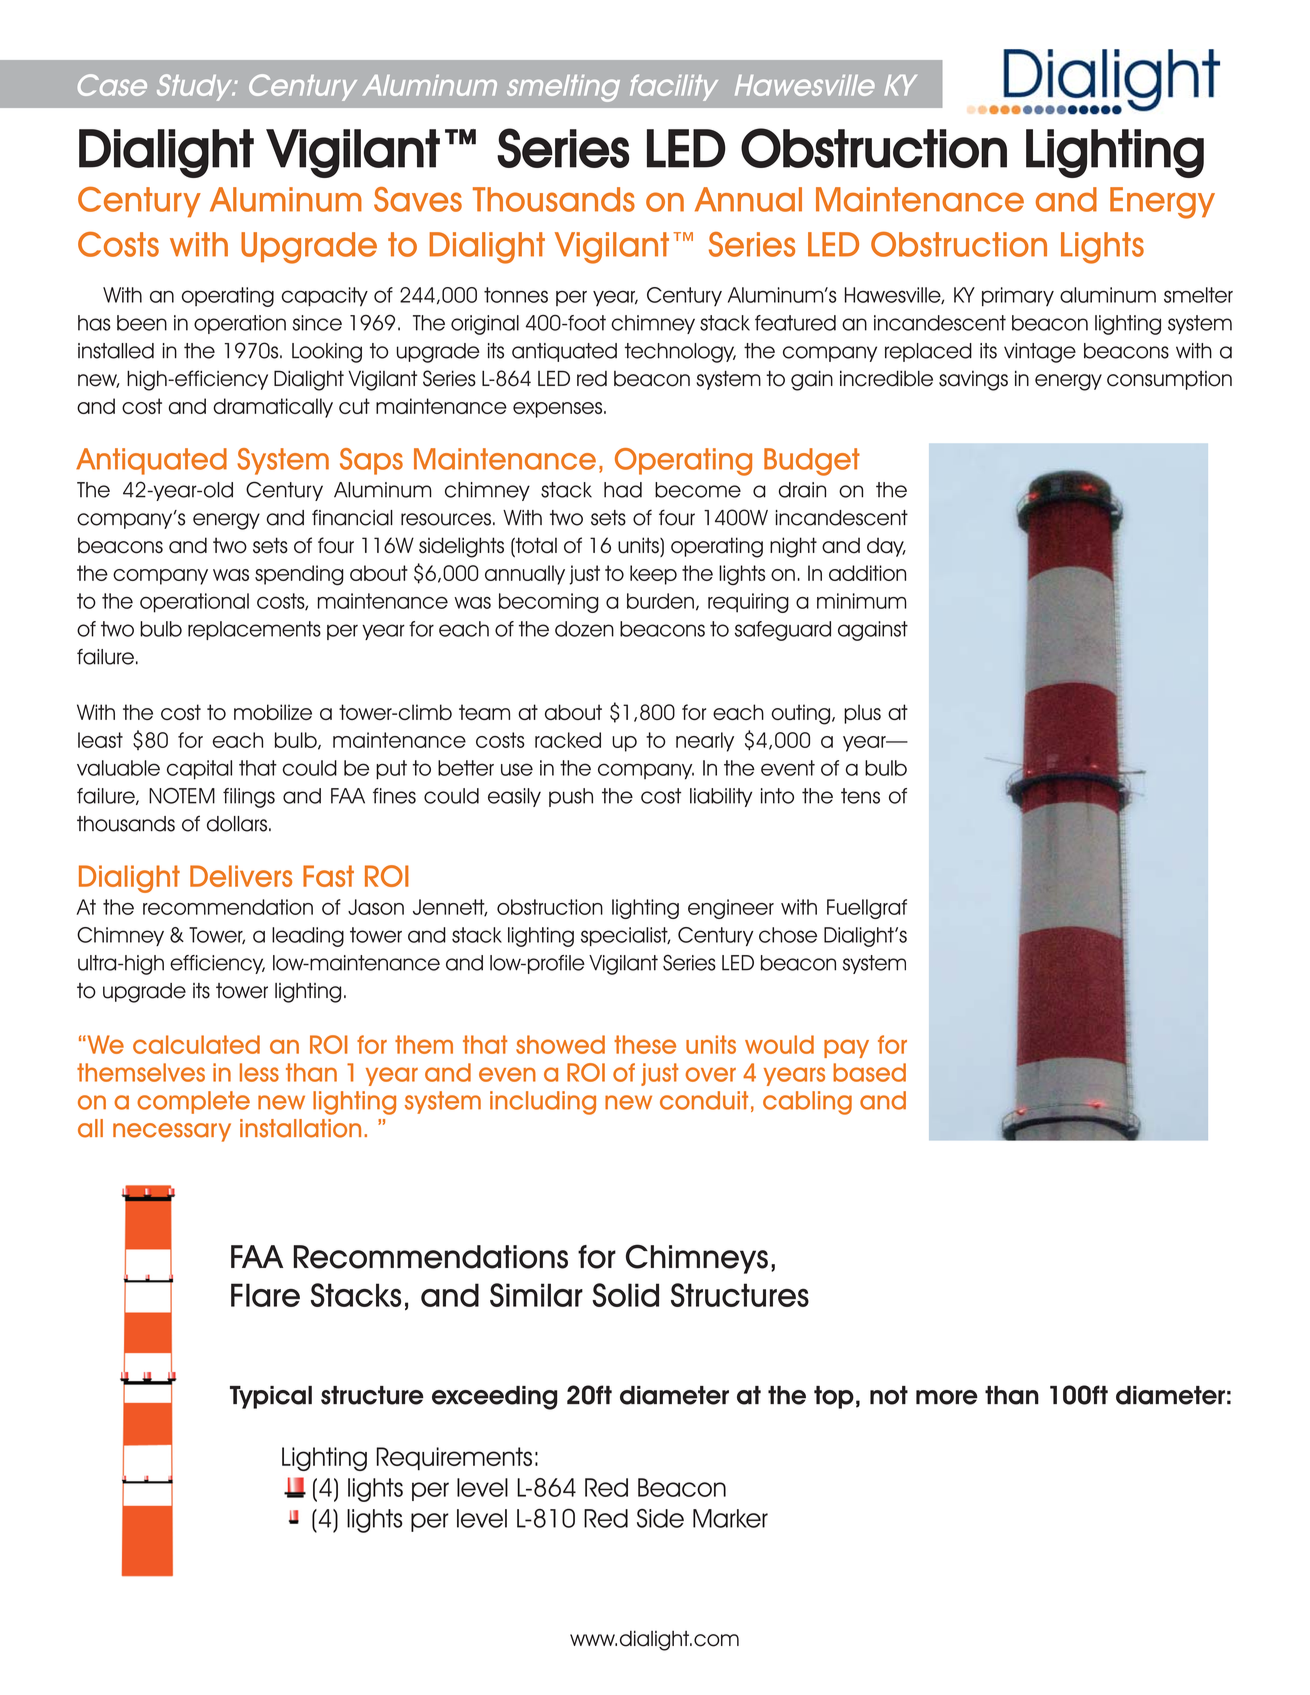 This screenshot has width=1310, height=1695. Describe the element at coordinates (623, 490) in the screenshot. I see `had` at that location.
